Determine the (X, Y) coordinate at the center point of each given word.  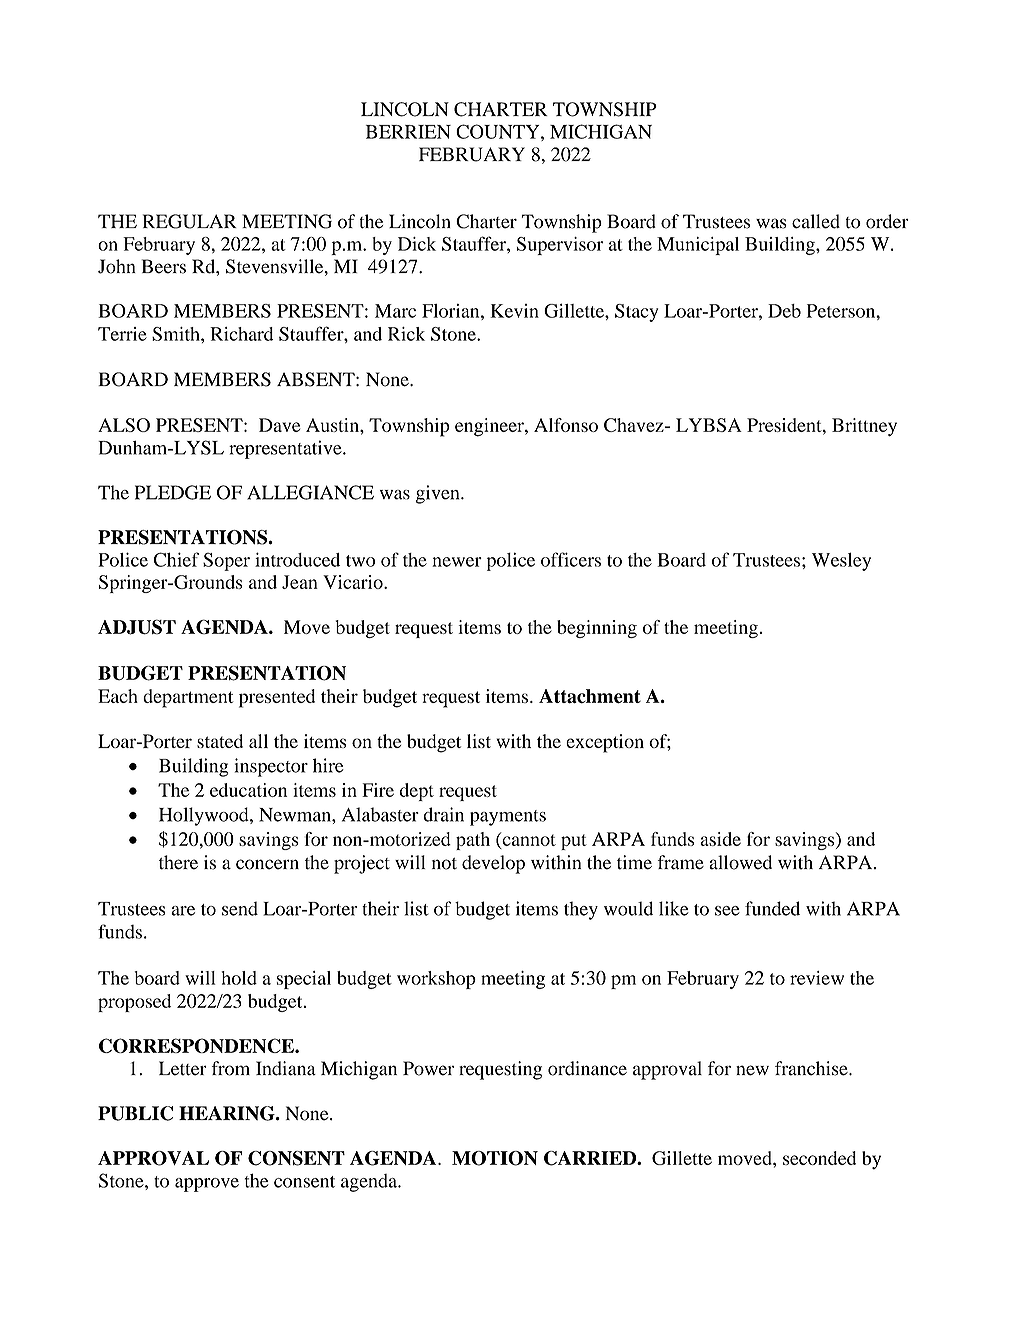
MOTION (495, 1158)
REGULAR (190, 221)
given (439, 494)
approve (207, 1185)
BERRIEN (408, 132)
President (785, 425)
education (248, 790)
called (816, 221)
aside (720, 839)
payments (508, 818)
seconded (819, 1158)
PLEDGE (173, 492)
